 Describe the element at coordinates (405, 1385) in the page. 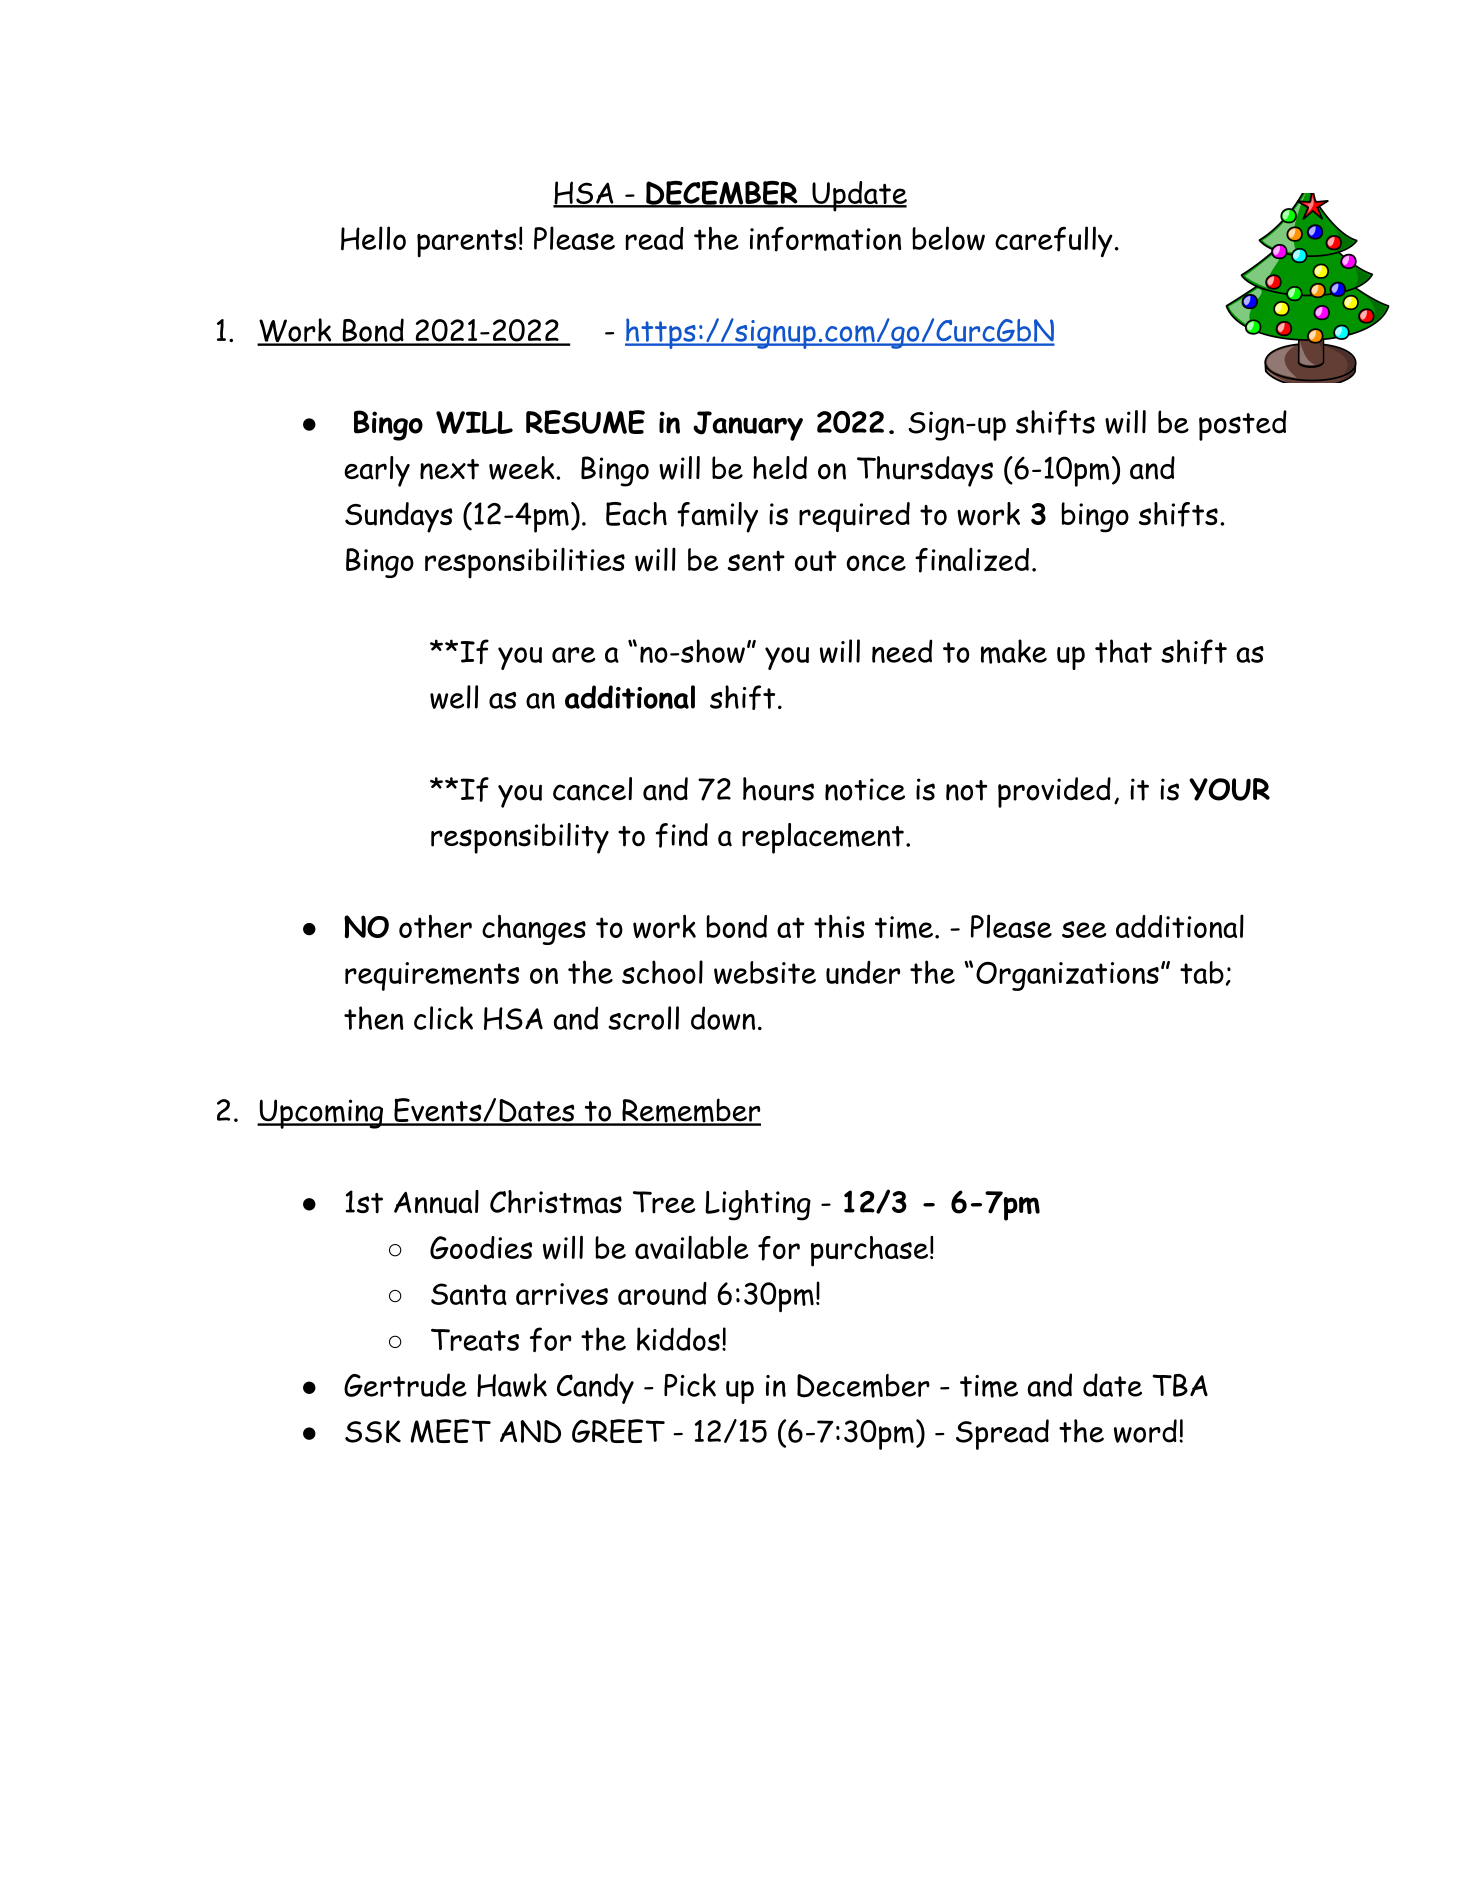

I see `Gertrude` at that location.
